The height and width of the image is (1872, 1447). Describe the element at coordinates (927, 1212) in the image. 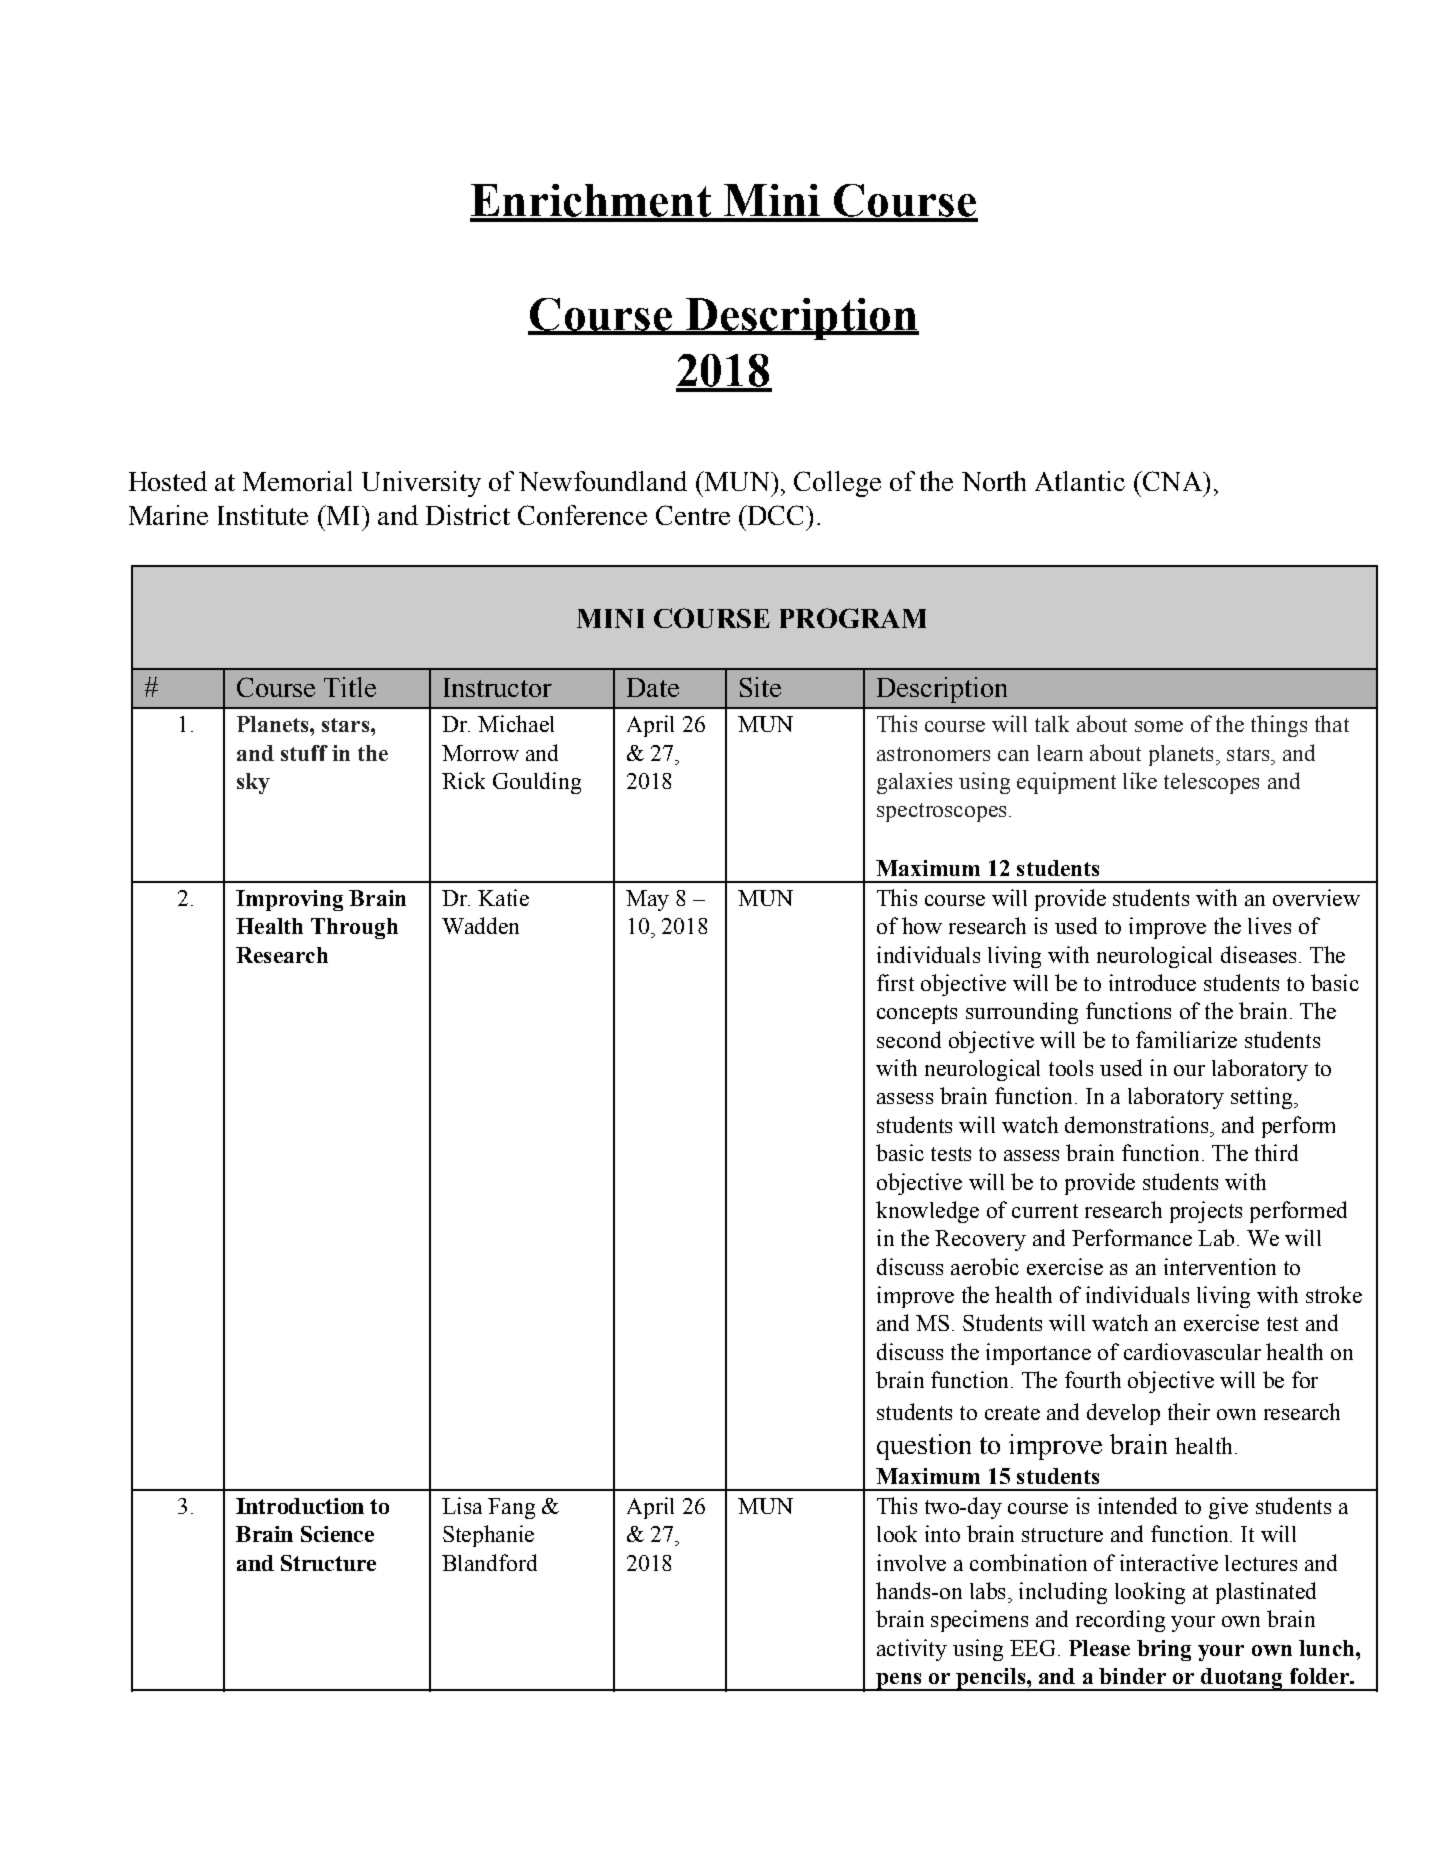

I see `knowledge` at that location.
